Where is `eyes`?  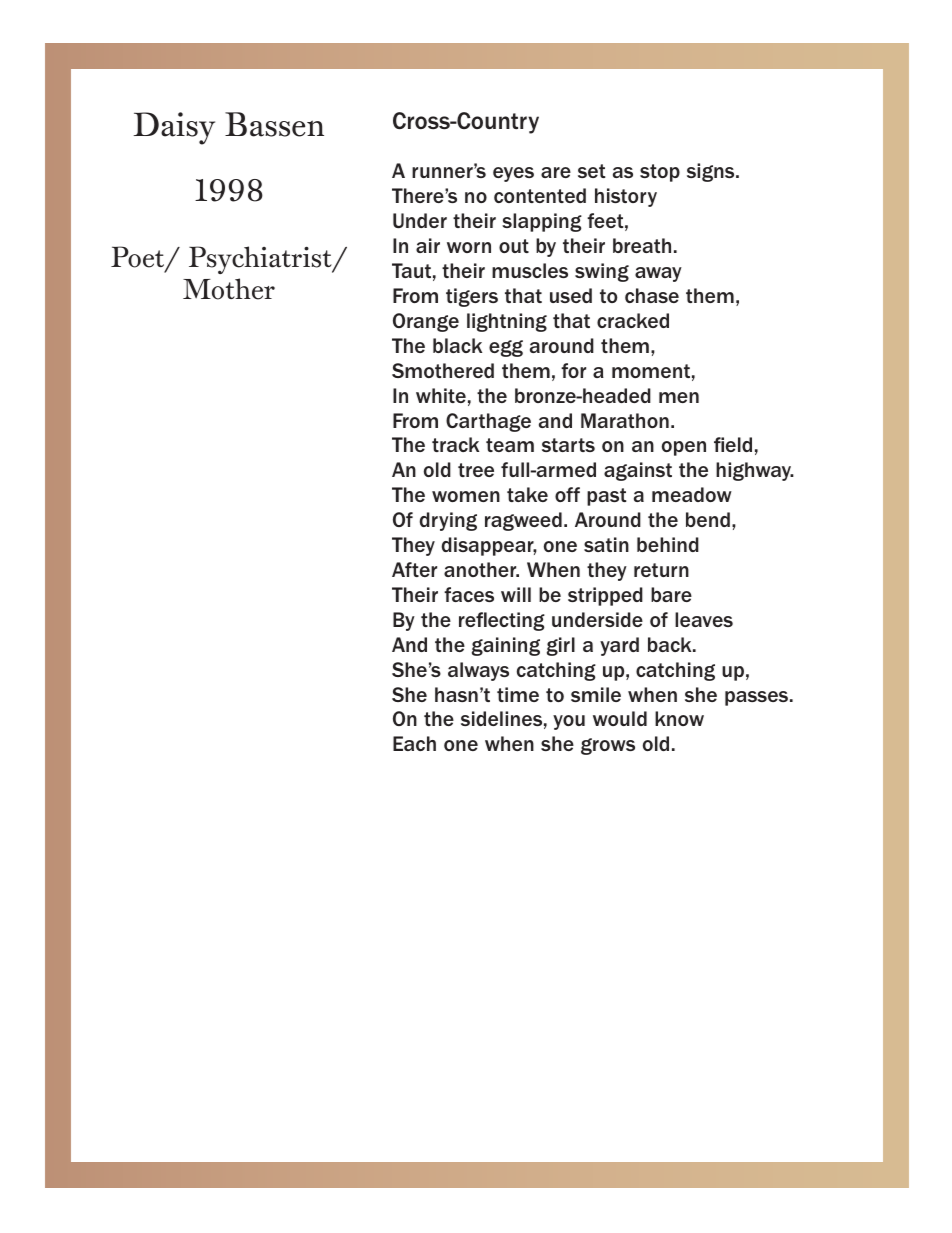
eyes is located at coordinates (513, 174).
